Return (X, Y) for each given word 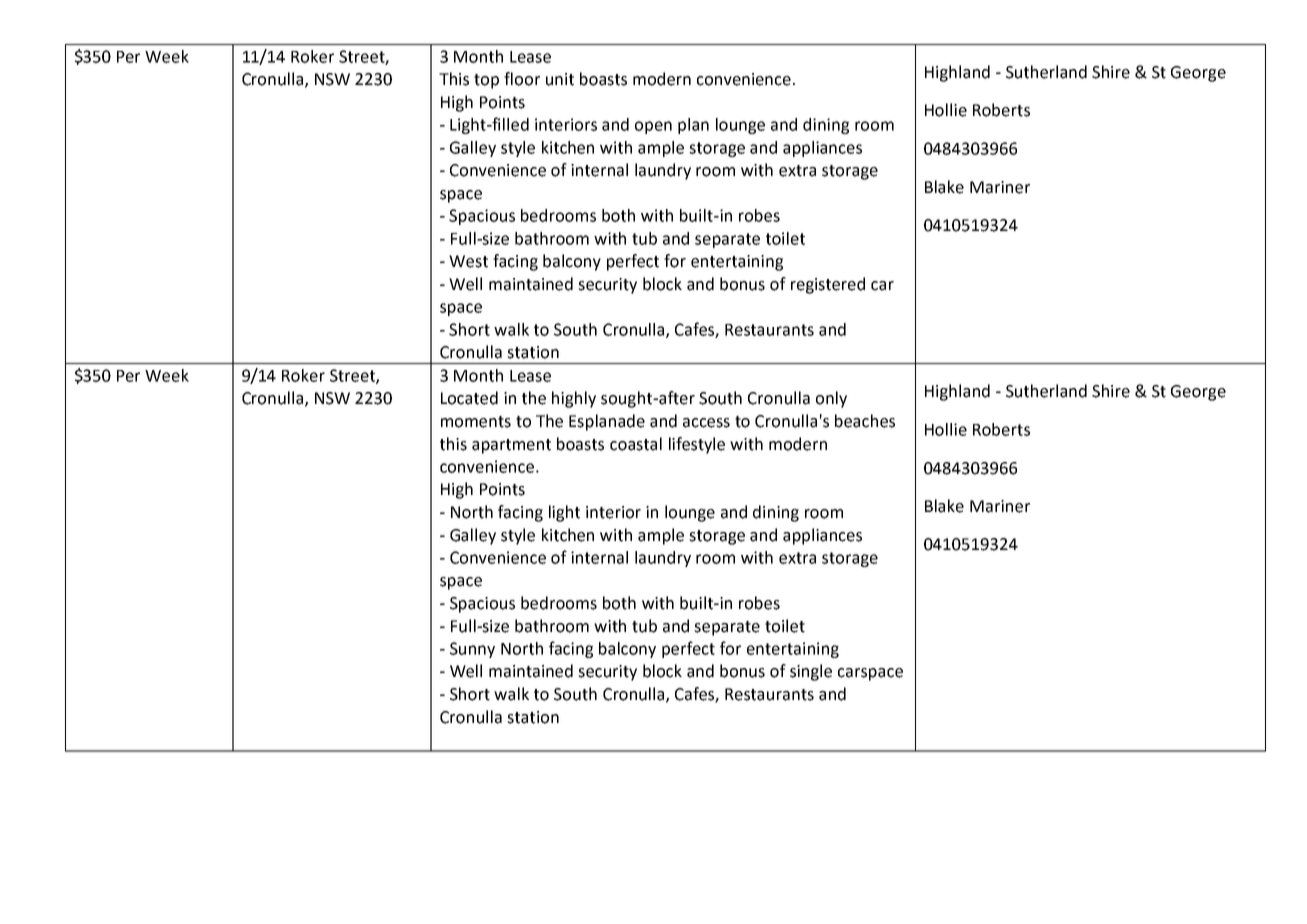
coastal (636, 444)
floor (522, 79)
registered (828, 285)
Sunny (472, 650)
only (831, 399)
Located (469, 398)
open (653, 127)
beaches (865, 421)
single (811, 672)
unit (560, 79)
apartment (511, 446)
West (468, 261)
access (706, 423)
